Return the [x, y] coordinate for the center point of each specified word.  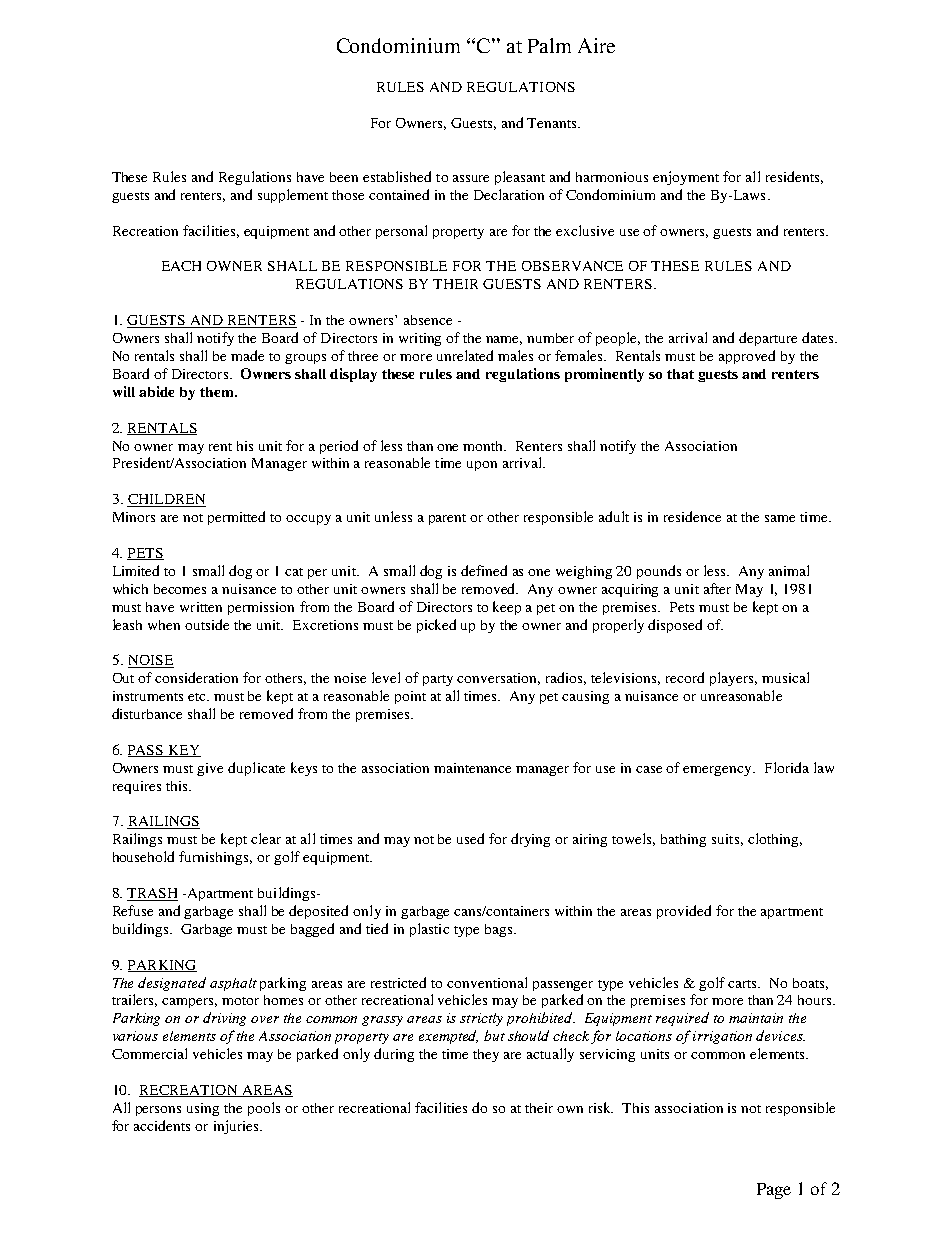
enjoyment [686, 178]
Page [774, 1191]
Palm [549, 45]
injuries [237, 1127]
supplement [293, 196]
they [486, 1055]
